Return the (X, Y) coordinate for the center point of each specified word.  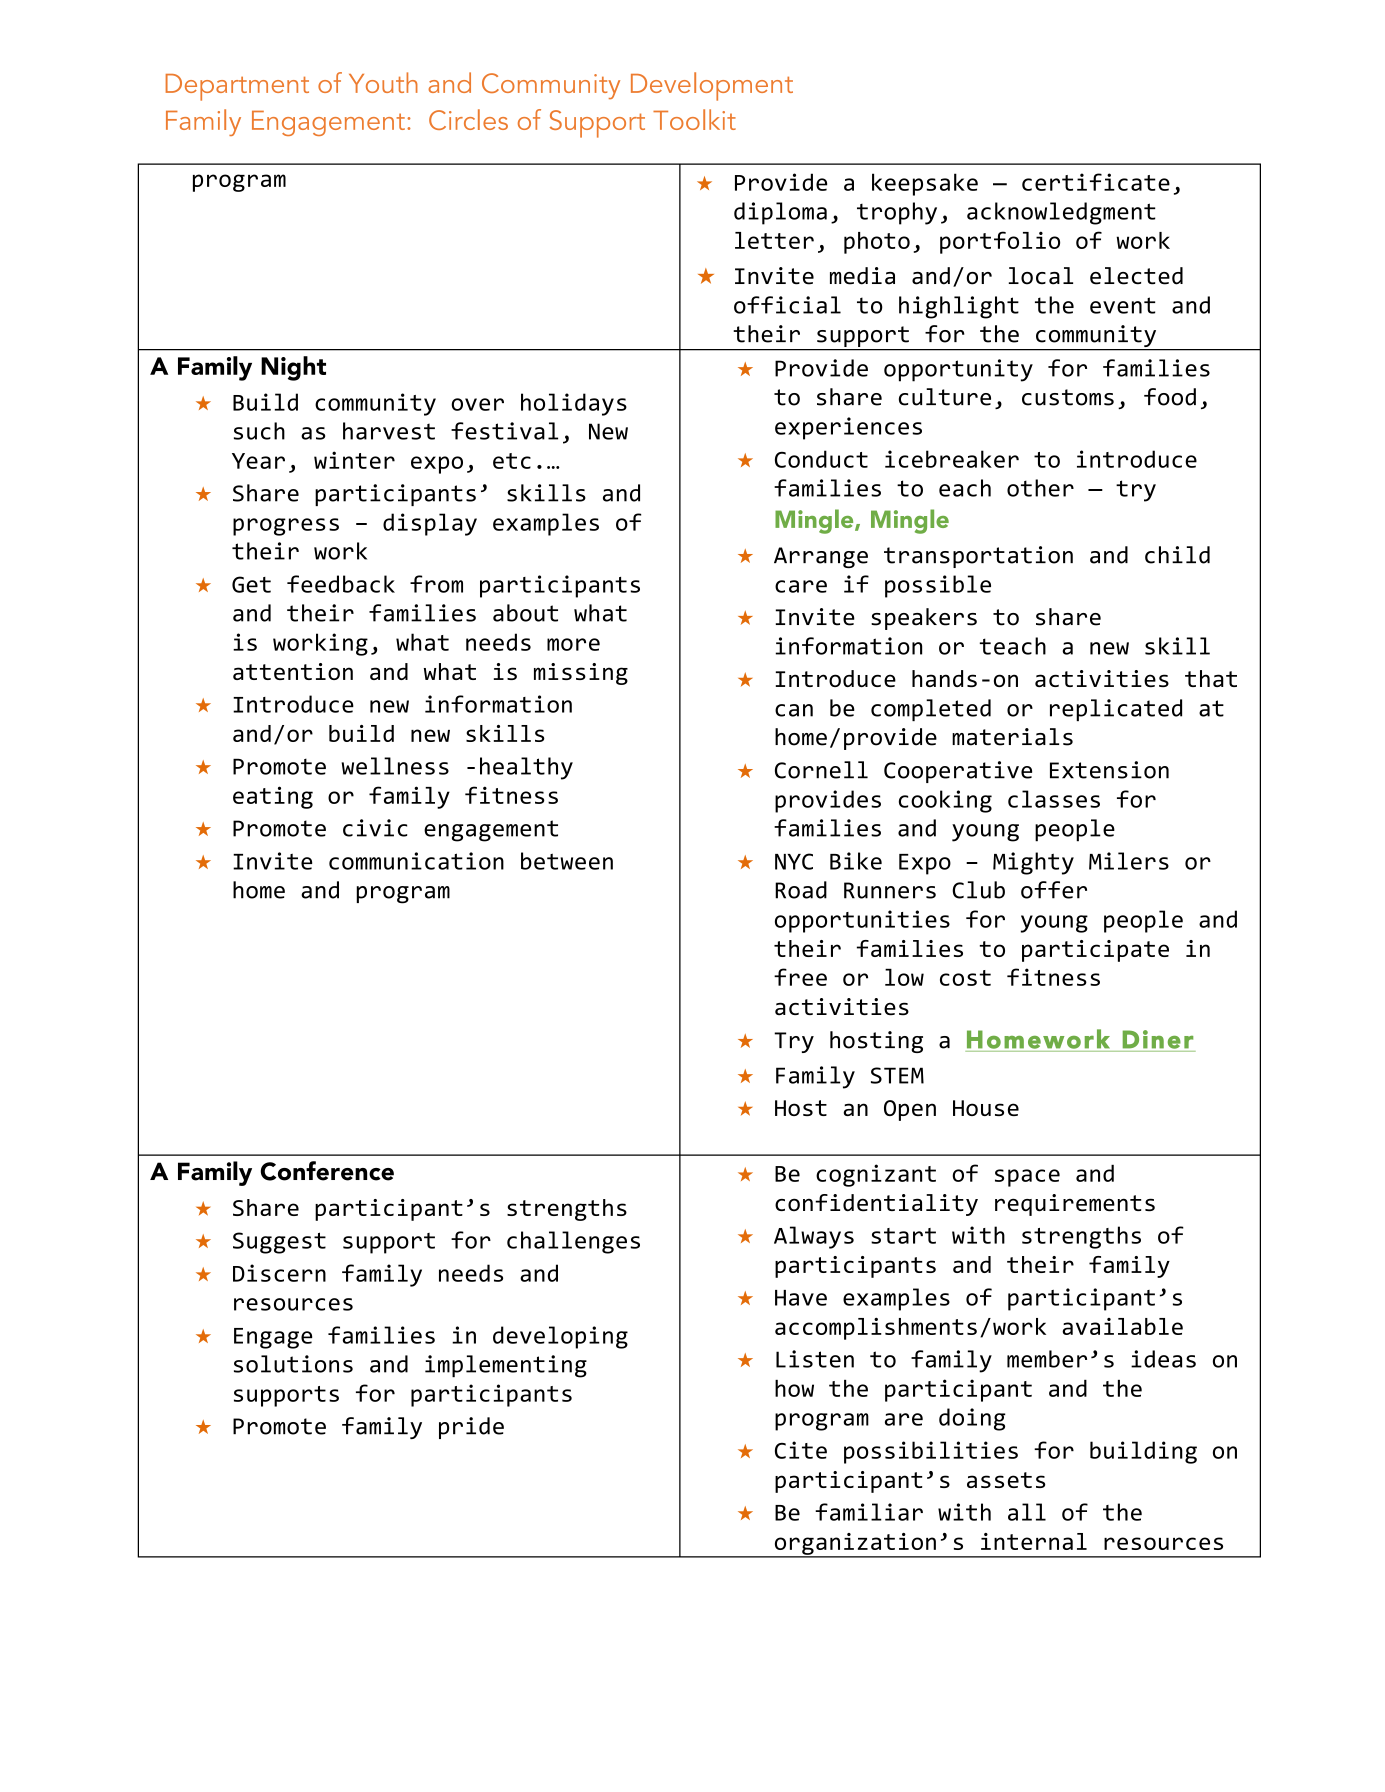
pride (471, 1428)
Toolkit (694, 119)
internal (1034, 1541)
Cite (801, 1450)
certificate (1096, 182)
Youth (383, 82)
